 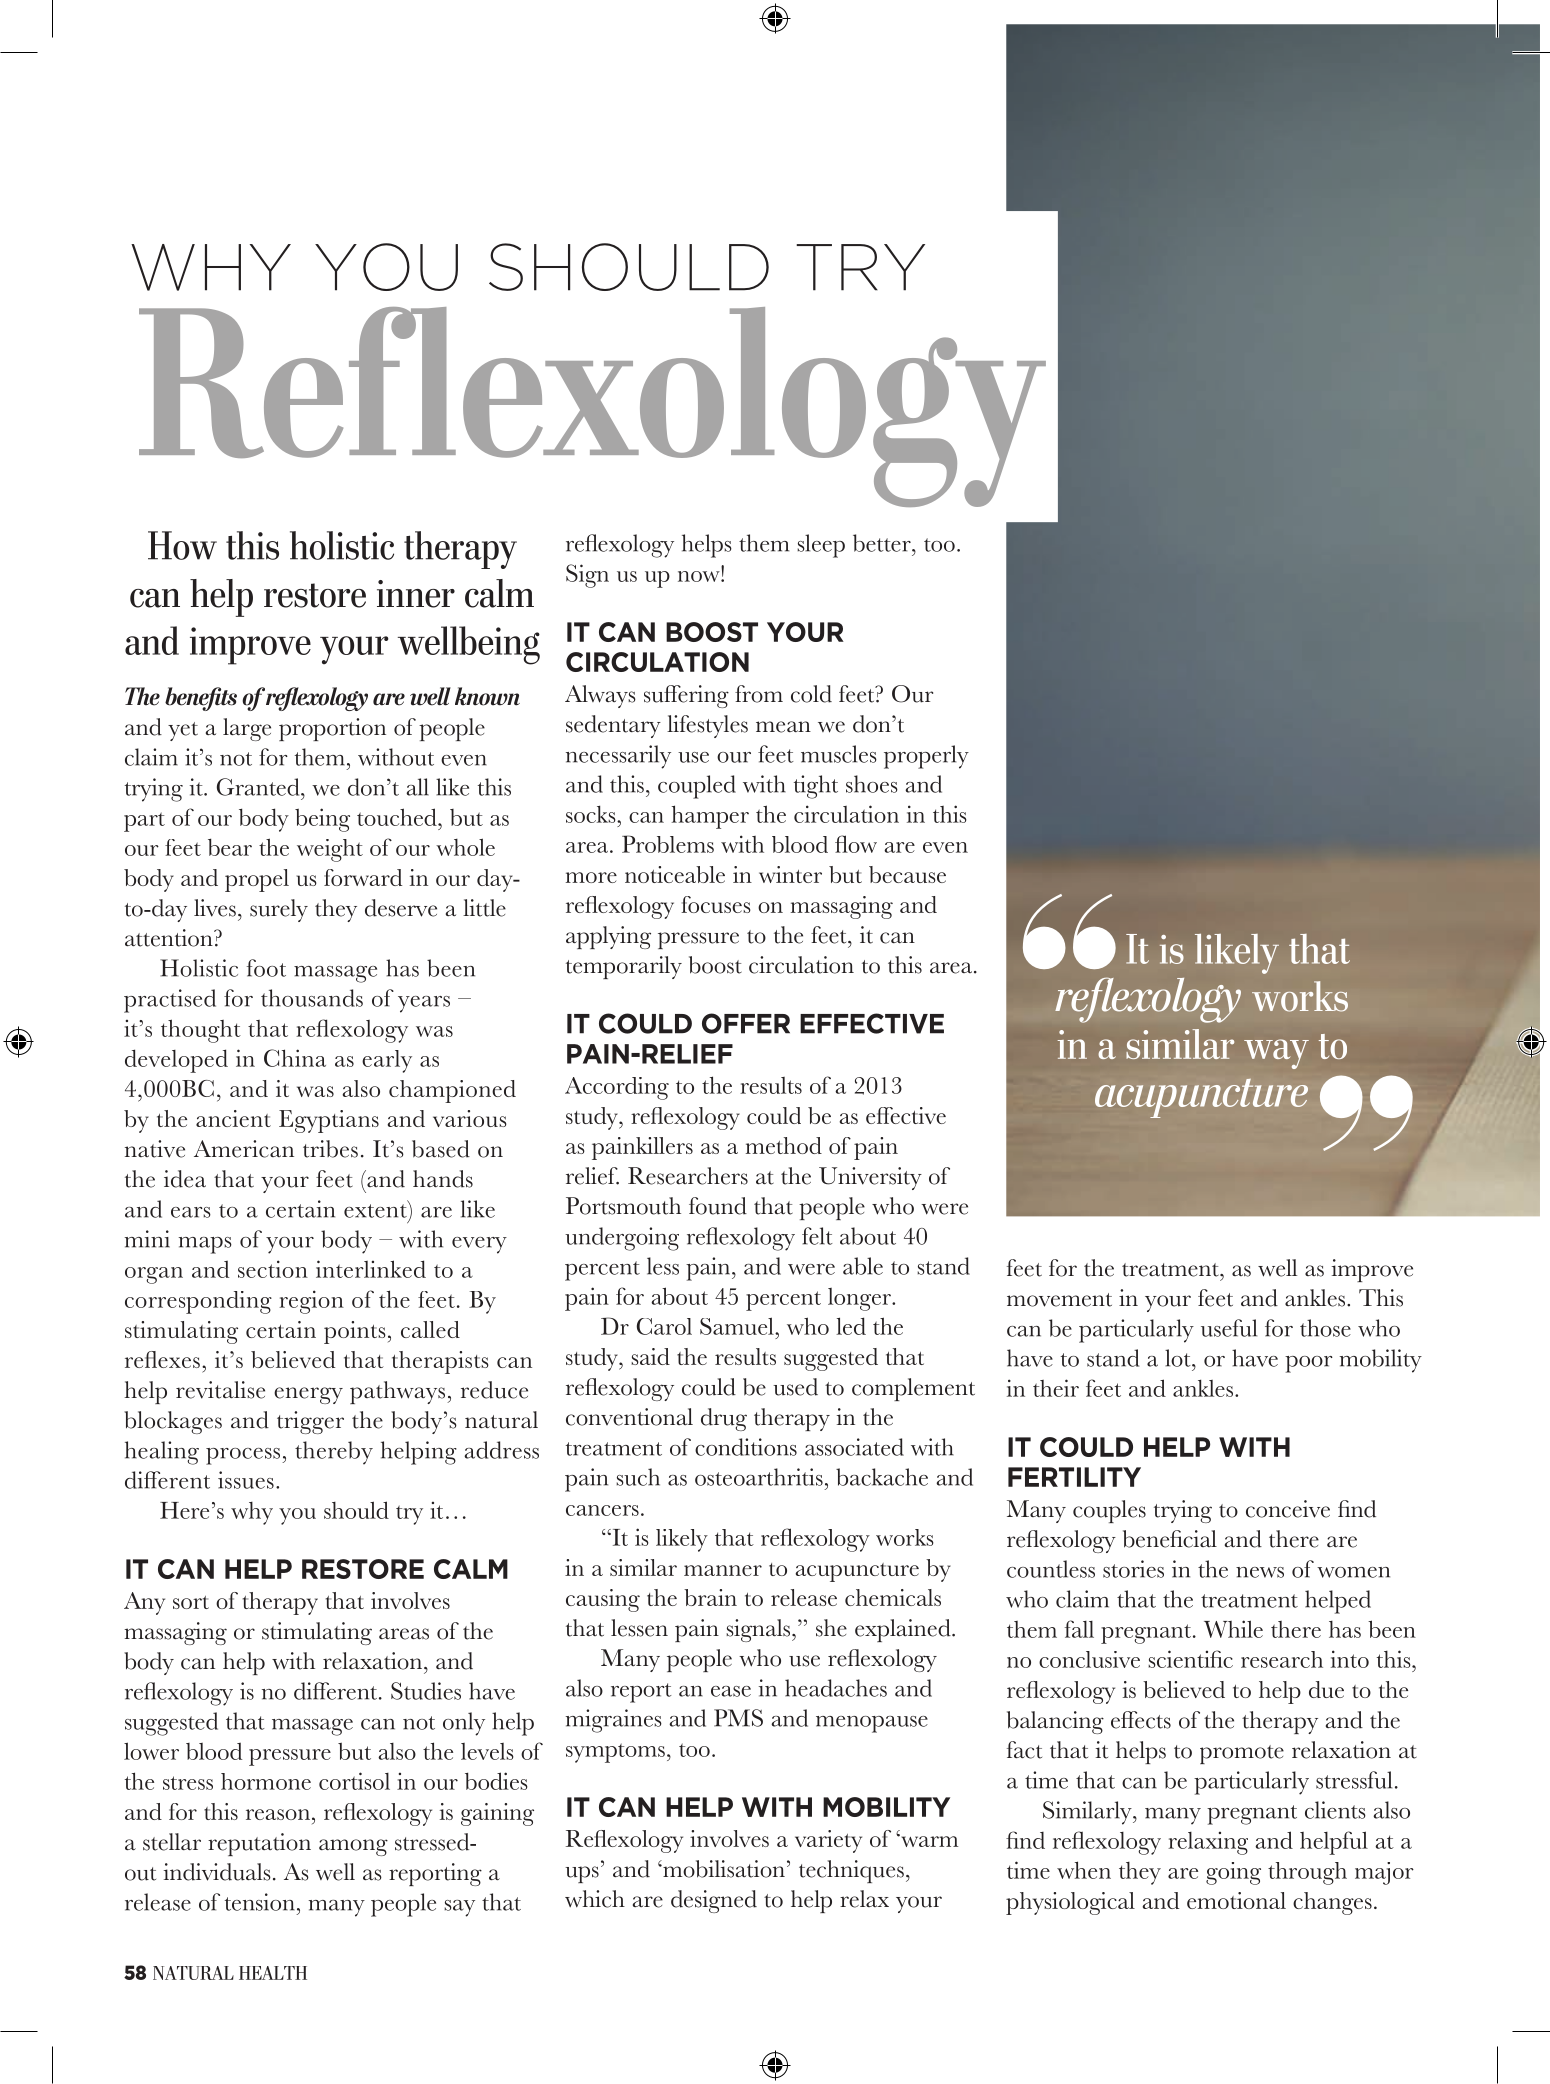 What do you see at coordinates (260, 1902) in the screenshot?
I see `tension` at bounding box center [260, 1902].
